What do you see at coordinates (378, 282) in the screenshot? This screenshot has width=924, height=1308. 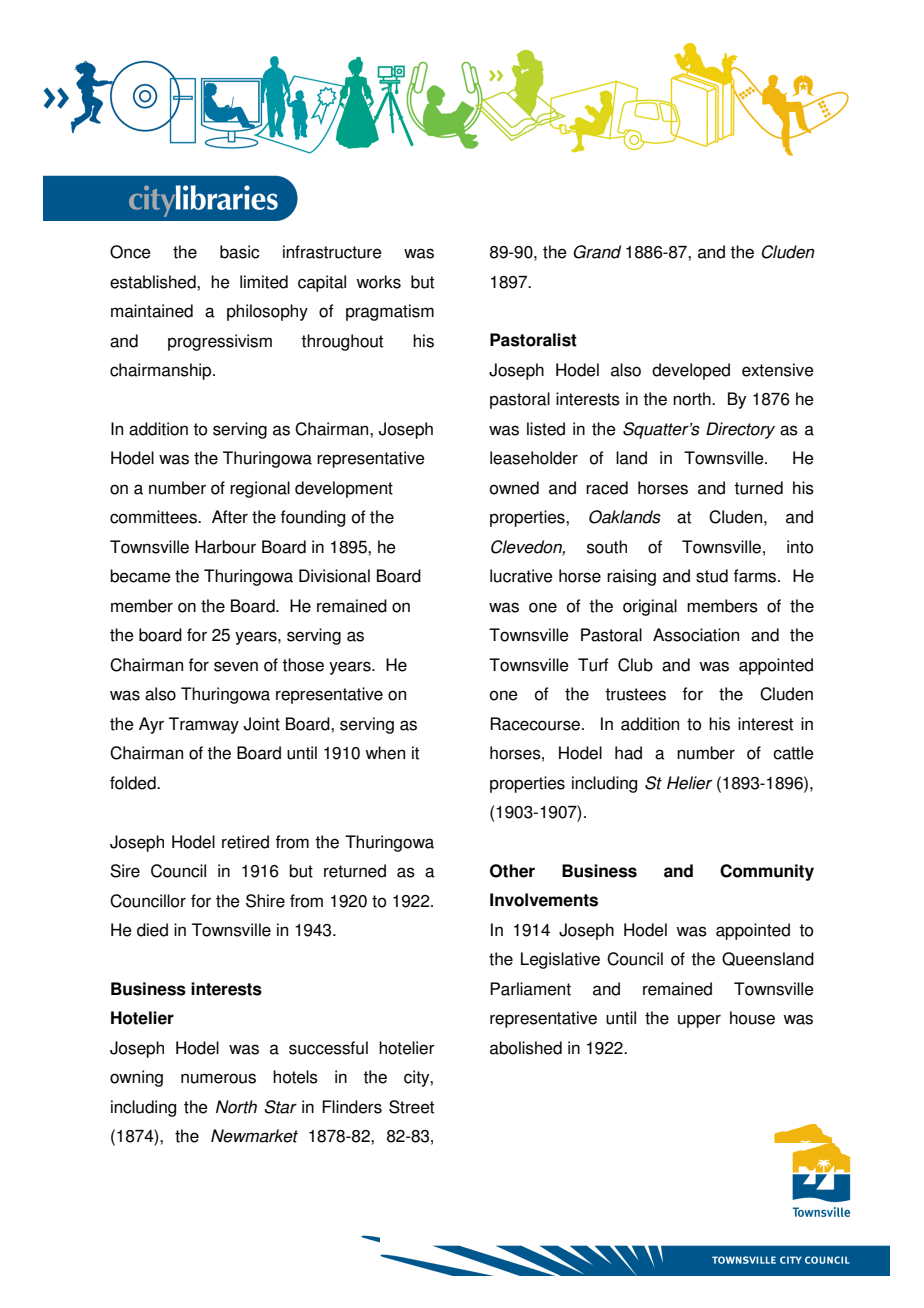 I see `works` at bounding box center [378, 282].
